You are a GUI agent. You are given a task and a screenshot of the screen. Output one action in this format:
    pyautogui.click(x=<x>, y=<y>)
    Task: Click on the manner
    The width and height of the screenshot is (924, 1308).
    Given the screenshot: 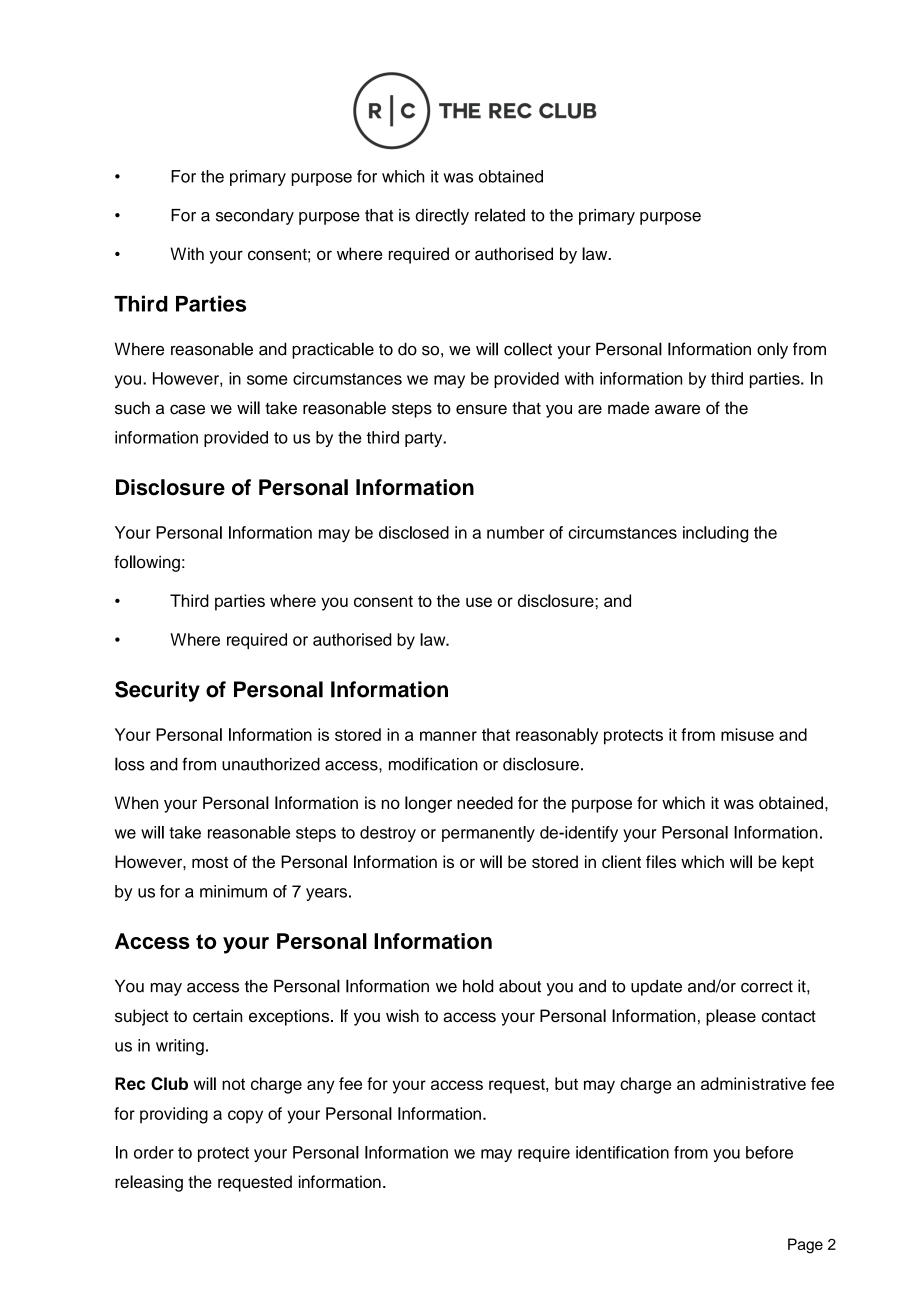 What is the action you would take?
    pyautogui.click(x=448, y=736)
